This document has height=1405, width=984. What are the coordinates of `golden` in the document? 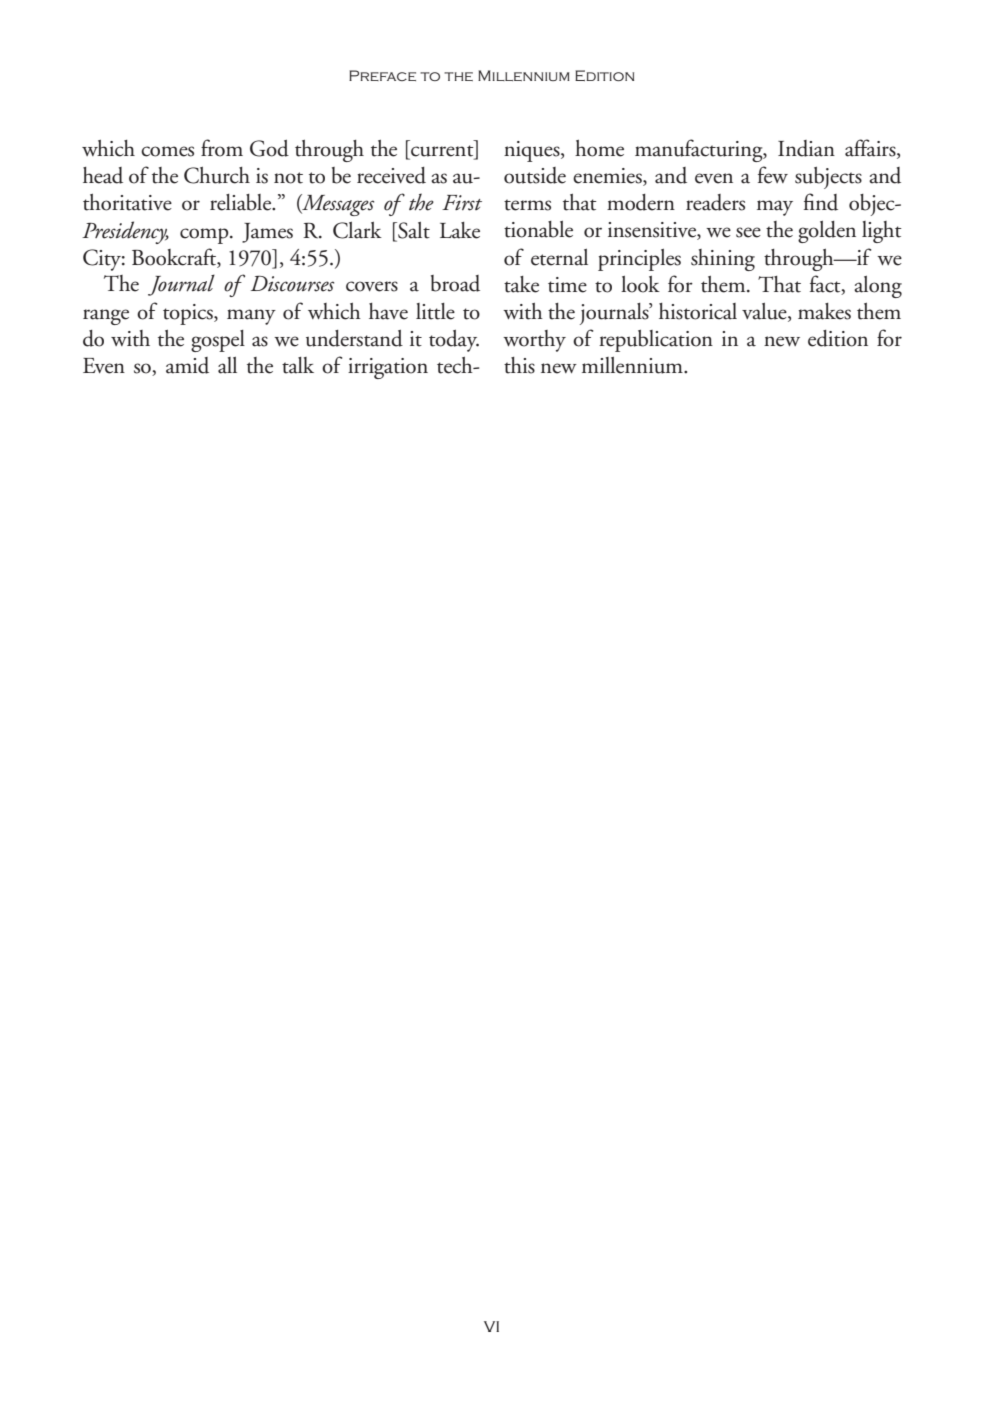 It's located at (827, 232).
